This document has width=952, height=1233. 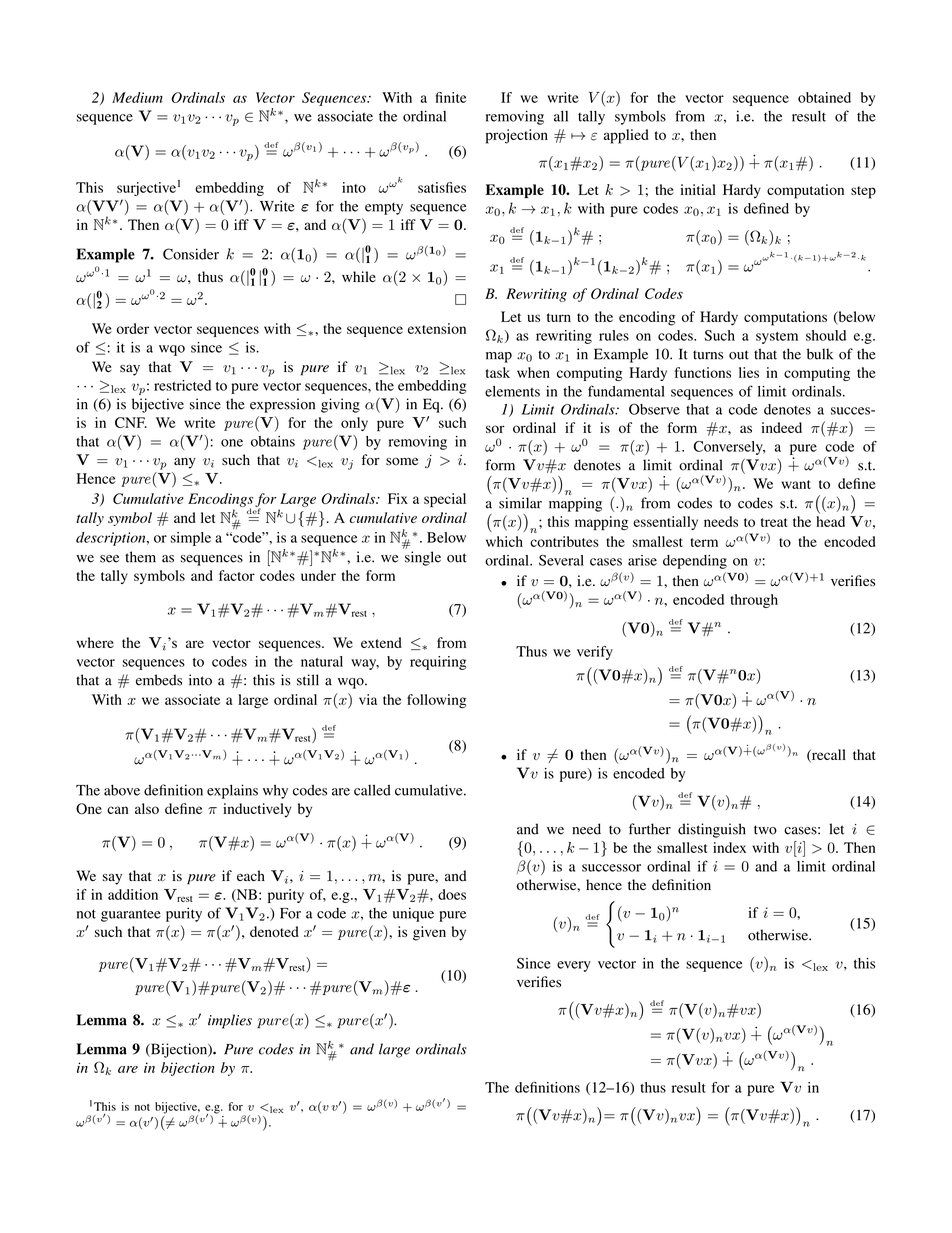 I want to click on index, so click(x=729, y=847).
